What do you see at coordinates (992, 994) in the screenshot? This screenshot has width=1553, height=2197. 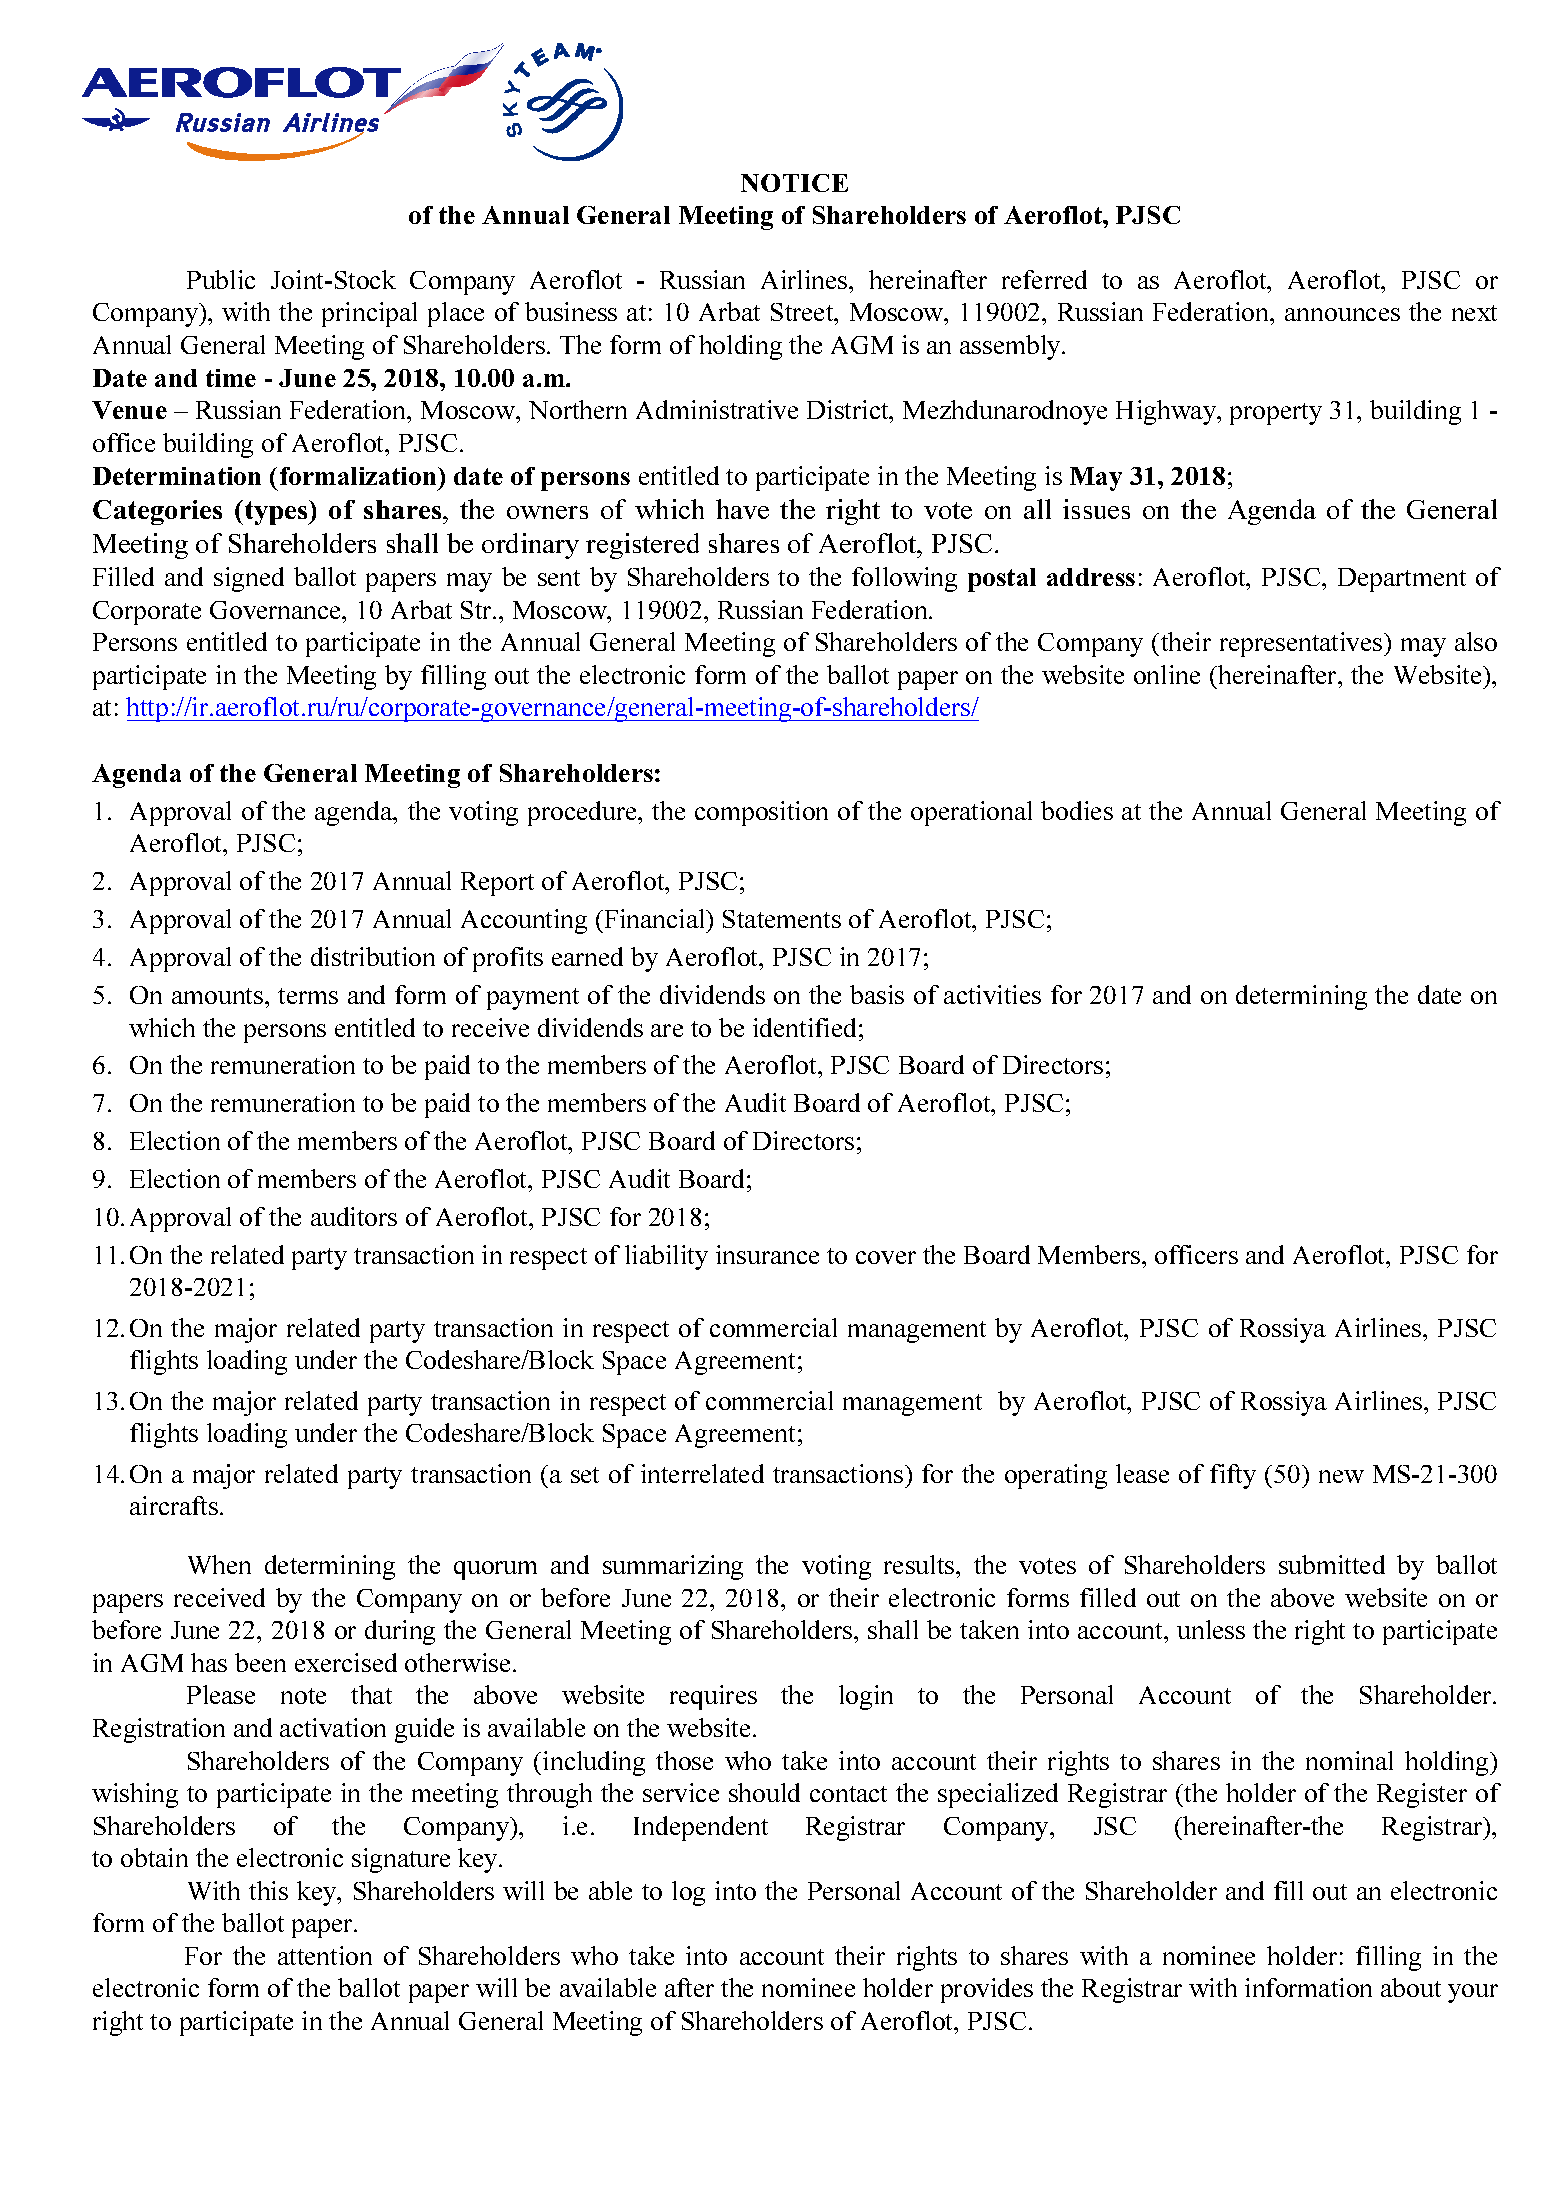 I see `activities` at bounding box center [992, 994].
